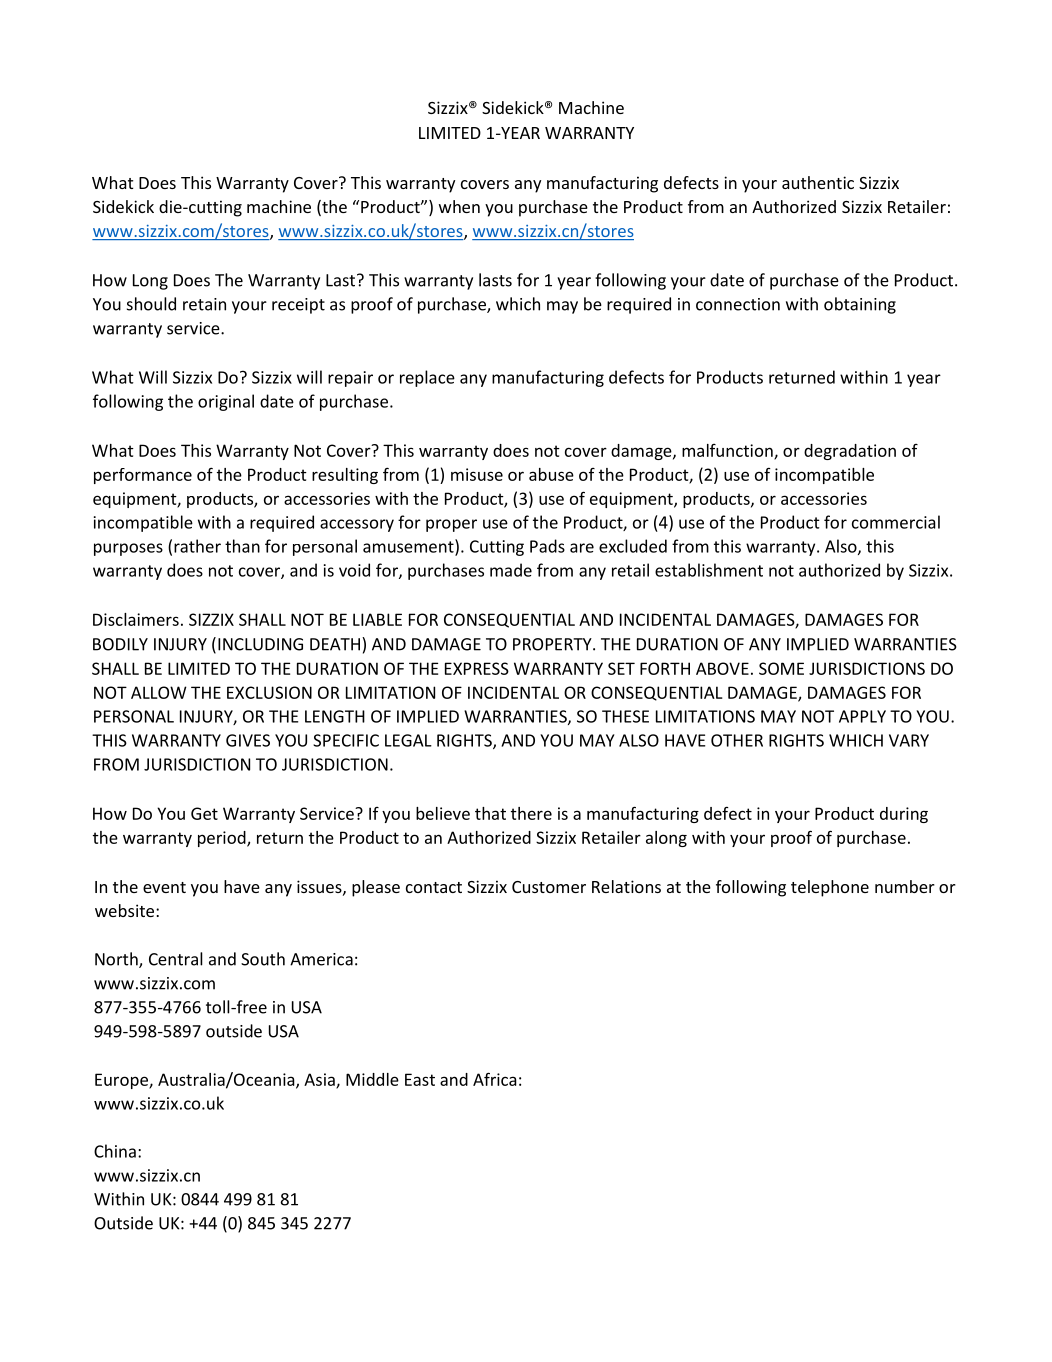 The image size is (1052, 1362). What do you see at coordinates (818, 182) in the screenshot?
I see `authentic` at bounding box center [818, 182].
